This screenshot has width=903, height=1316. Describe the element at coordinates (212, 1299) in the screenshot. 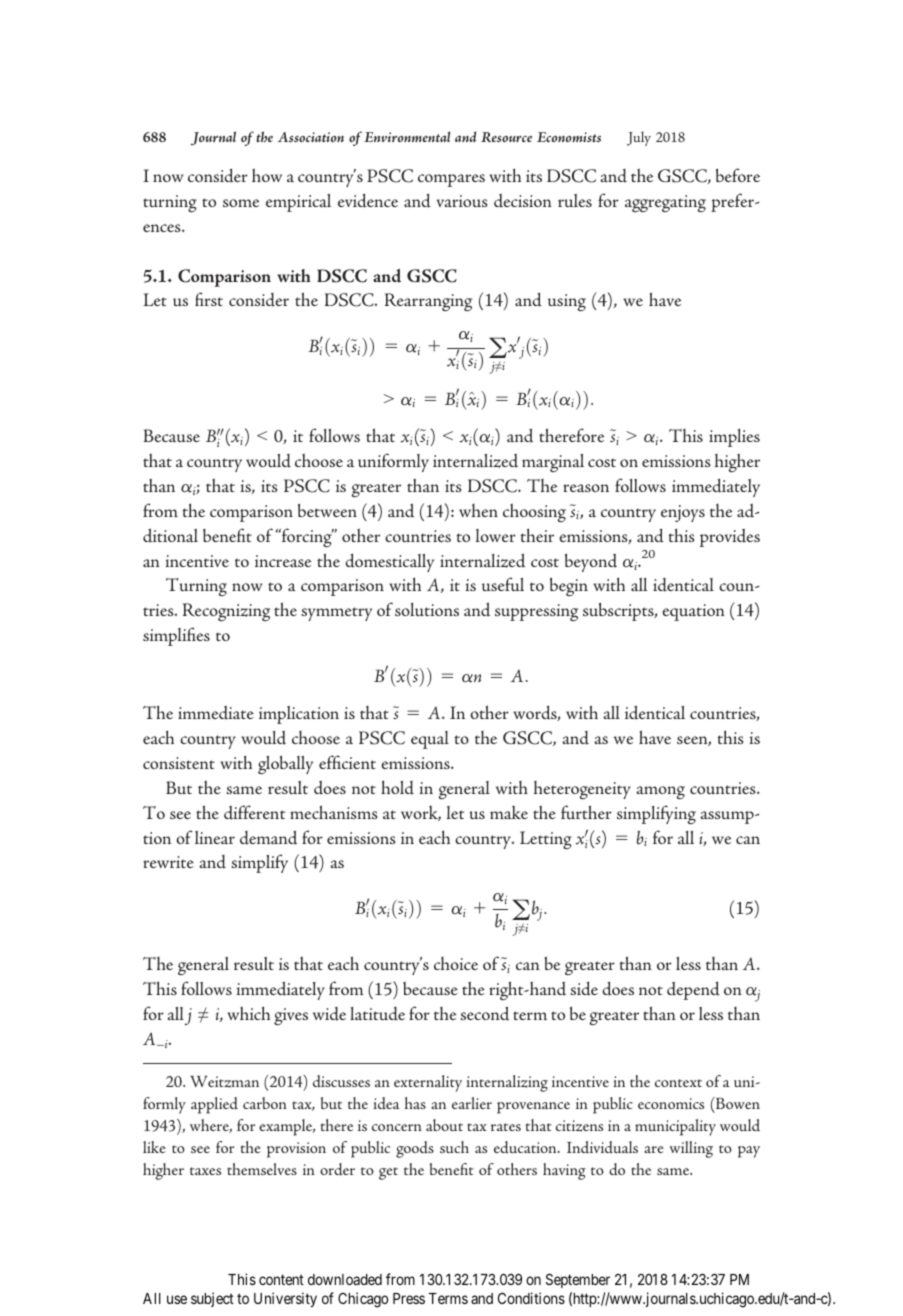

I see `subject` at that location.
